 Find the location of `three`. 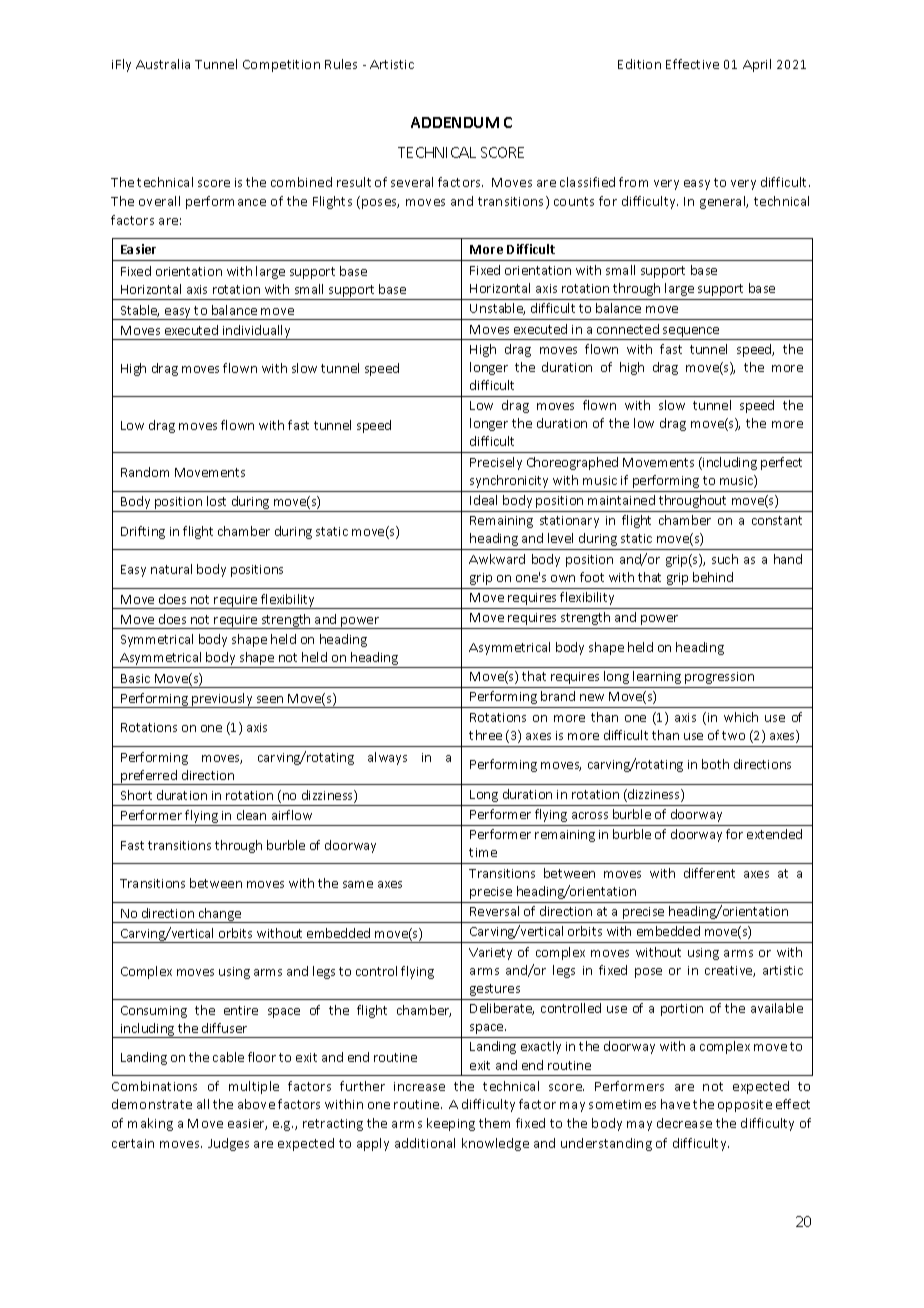

three is located at coordinates (485, 735).
